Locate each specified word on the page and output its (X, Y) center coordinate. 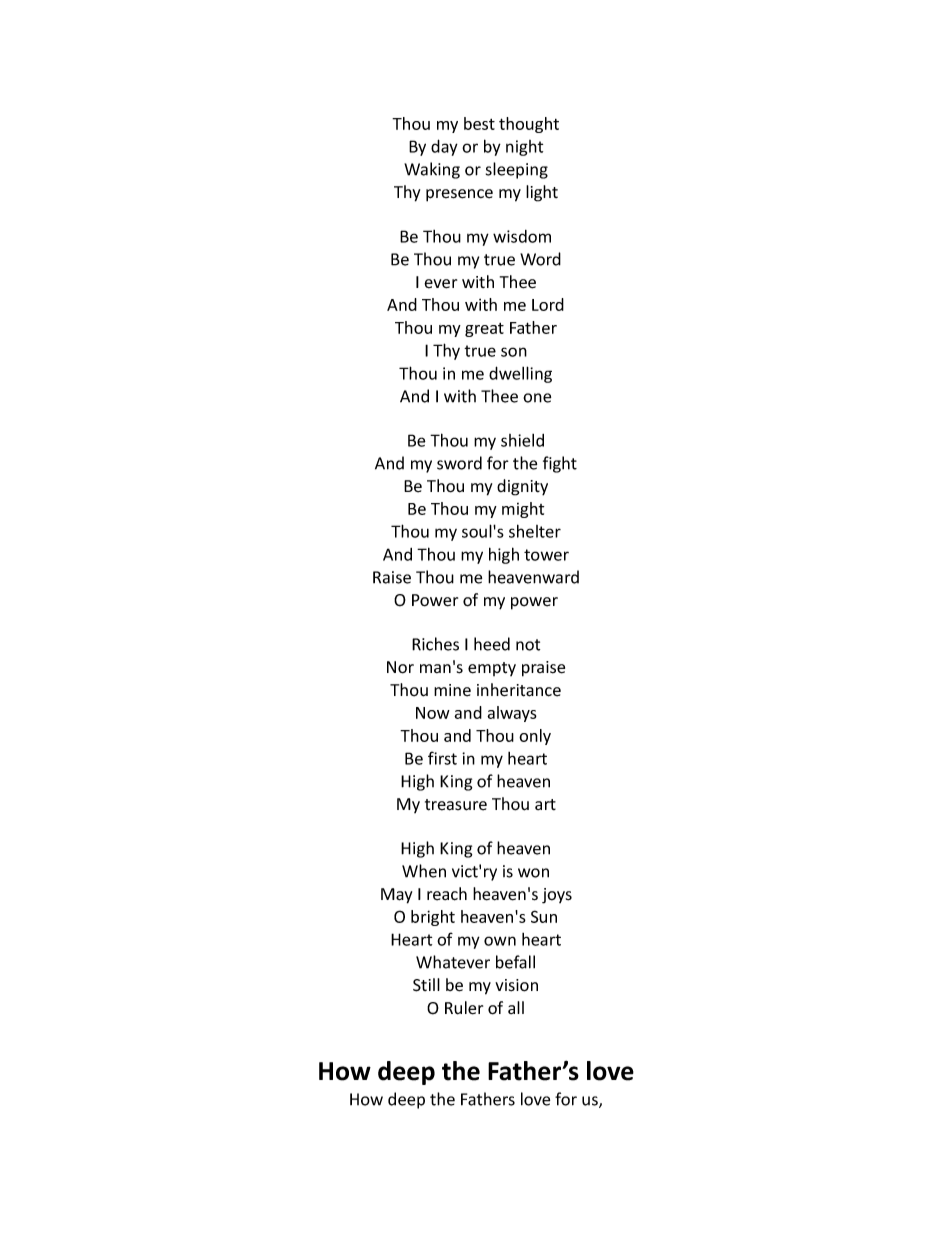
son (514, 352)
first (442, 758)
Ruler (464, 1008)
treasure (456, 805)
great (484, 330)
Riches (435, 644)
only (535, 737)
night (524, 148)
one (537, 398)
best (479, 123)
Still (426, 985)
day (444, 147)
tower (546, 555)
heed (492, 644)
